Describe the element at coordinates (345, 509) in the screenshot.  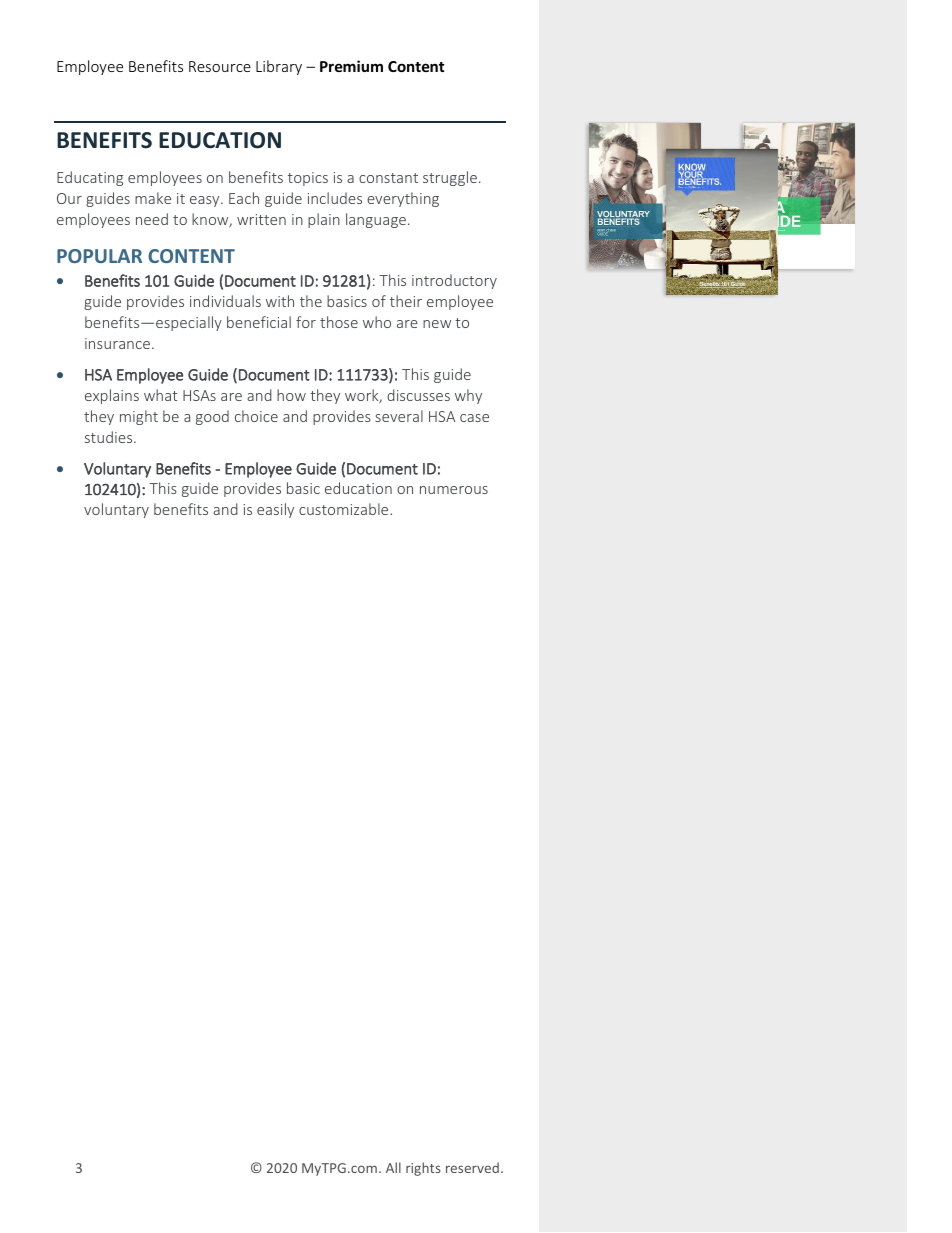
I see `customizable` at that location.
